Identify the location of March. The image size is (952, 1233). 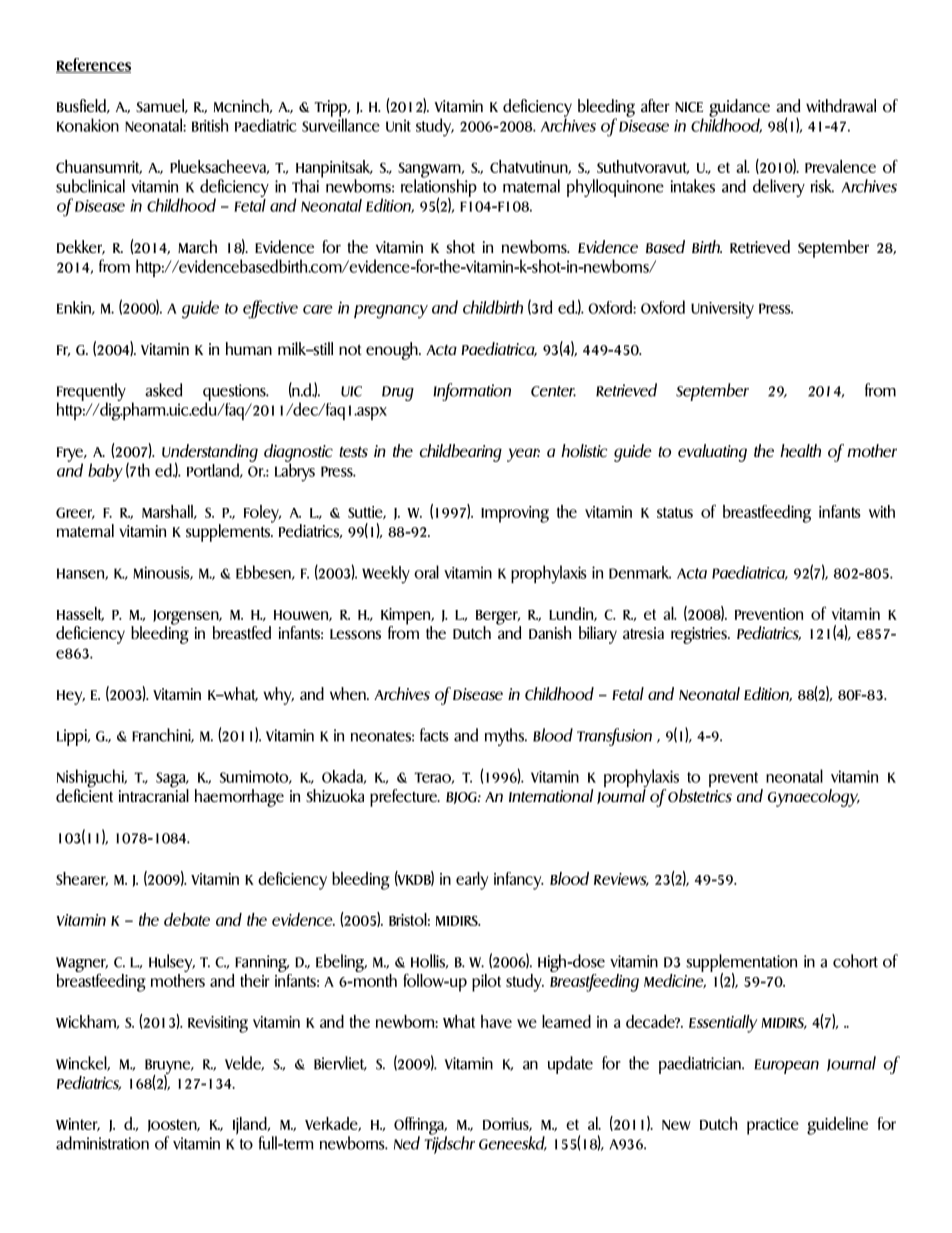
(197, 247).
